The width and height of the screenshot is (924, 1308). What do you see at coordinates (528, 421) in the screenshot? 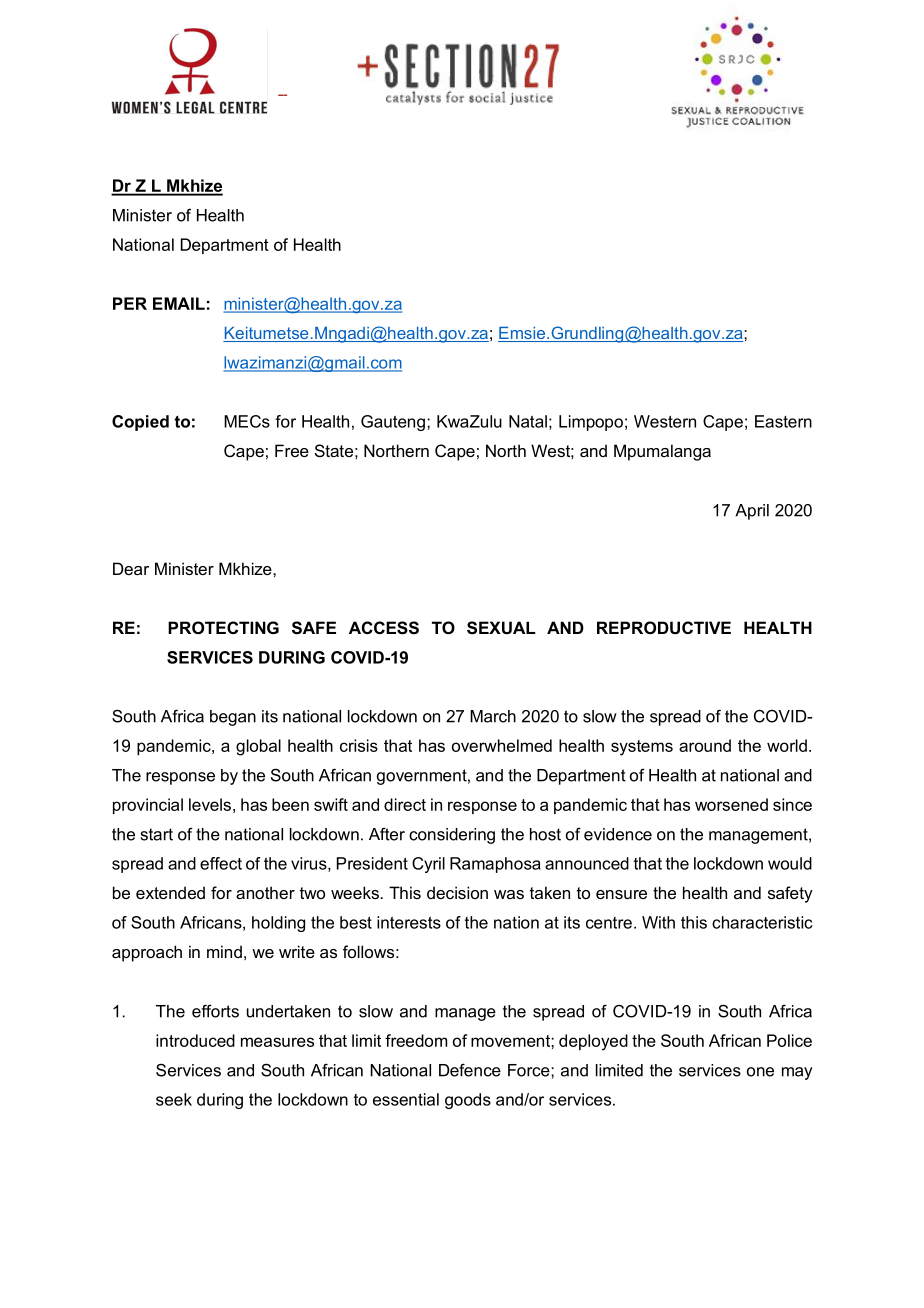
I see `Natal` at bounding box center [528, 421].
